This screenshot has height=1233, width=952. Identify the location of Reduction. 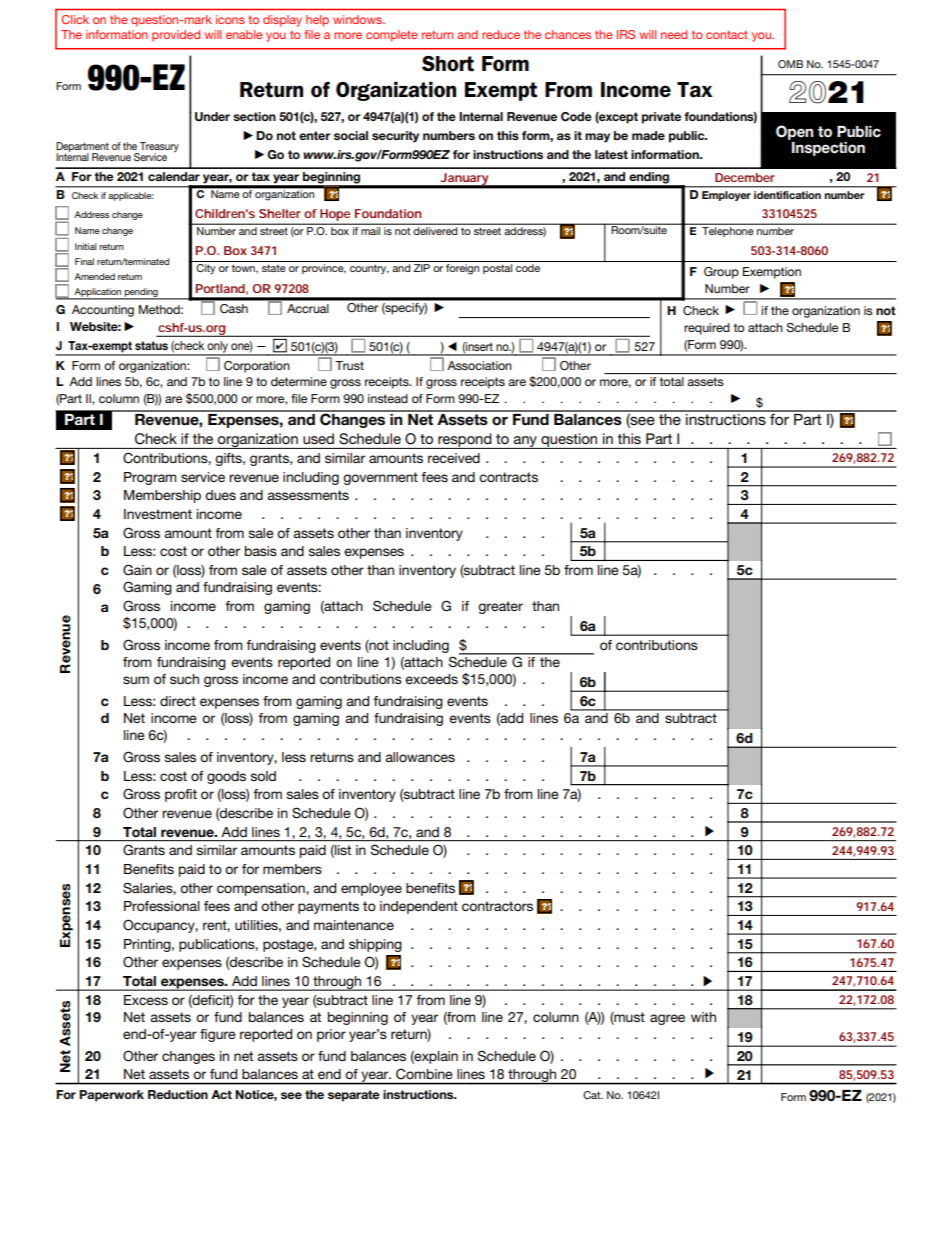
(178, 1094).
